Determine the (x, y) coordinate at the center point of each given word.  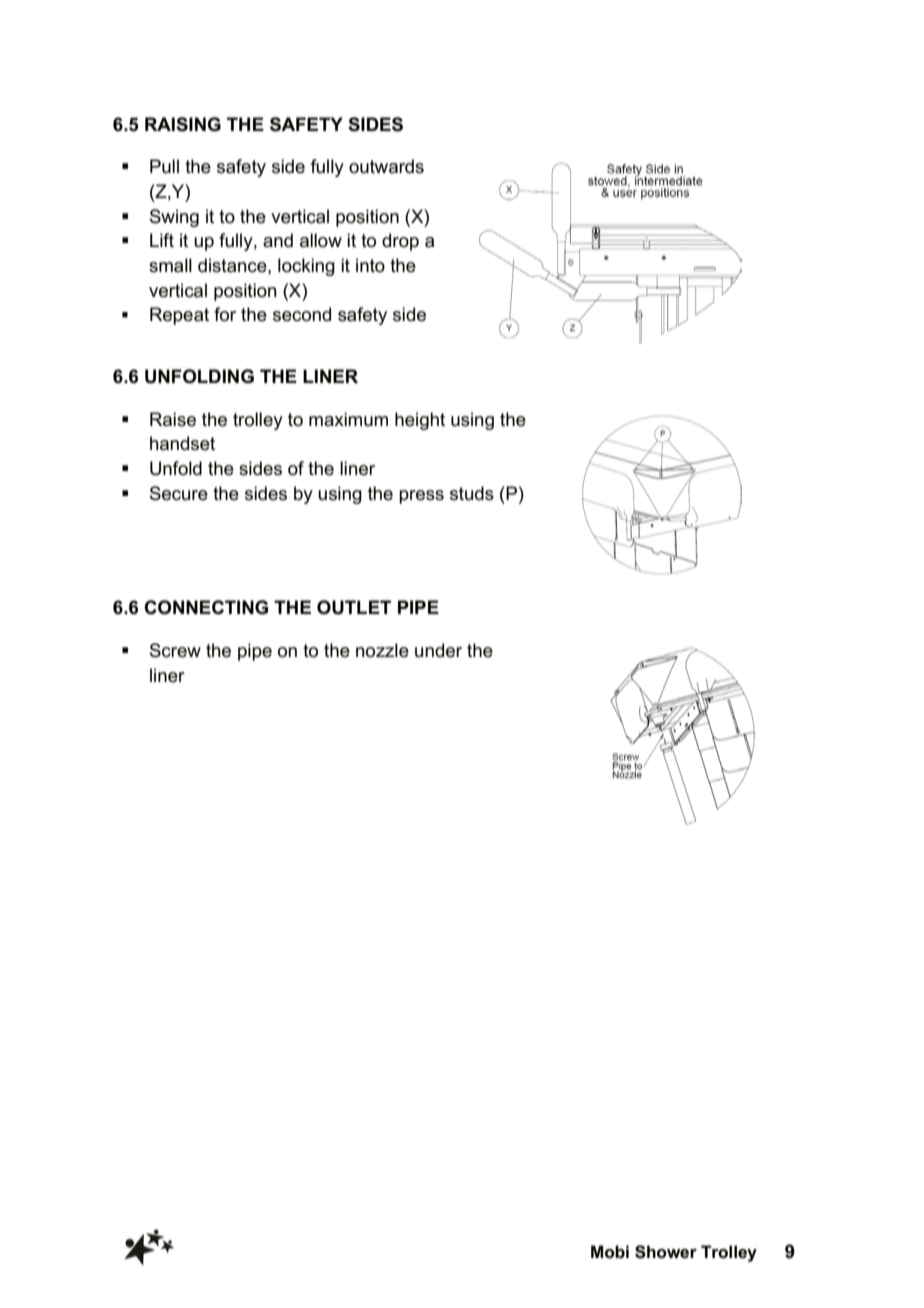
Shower (666, 1252)
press (421, 497)
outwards (386, 166)
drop (400, 242)
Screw (175, 650)
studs (472, 493)
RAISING (183, 124)
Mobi (610, 1252)
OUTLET (354, 607)
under (438, 650)
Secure (179, 493)
